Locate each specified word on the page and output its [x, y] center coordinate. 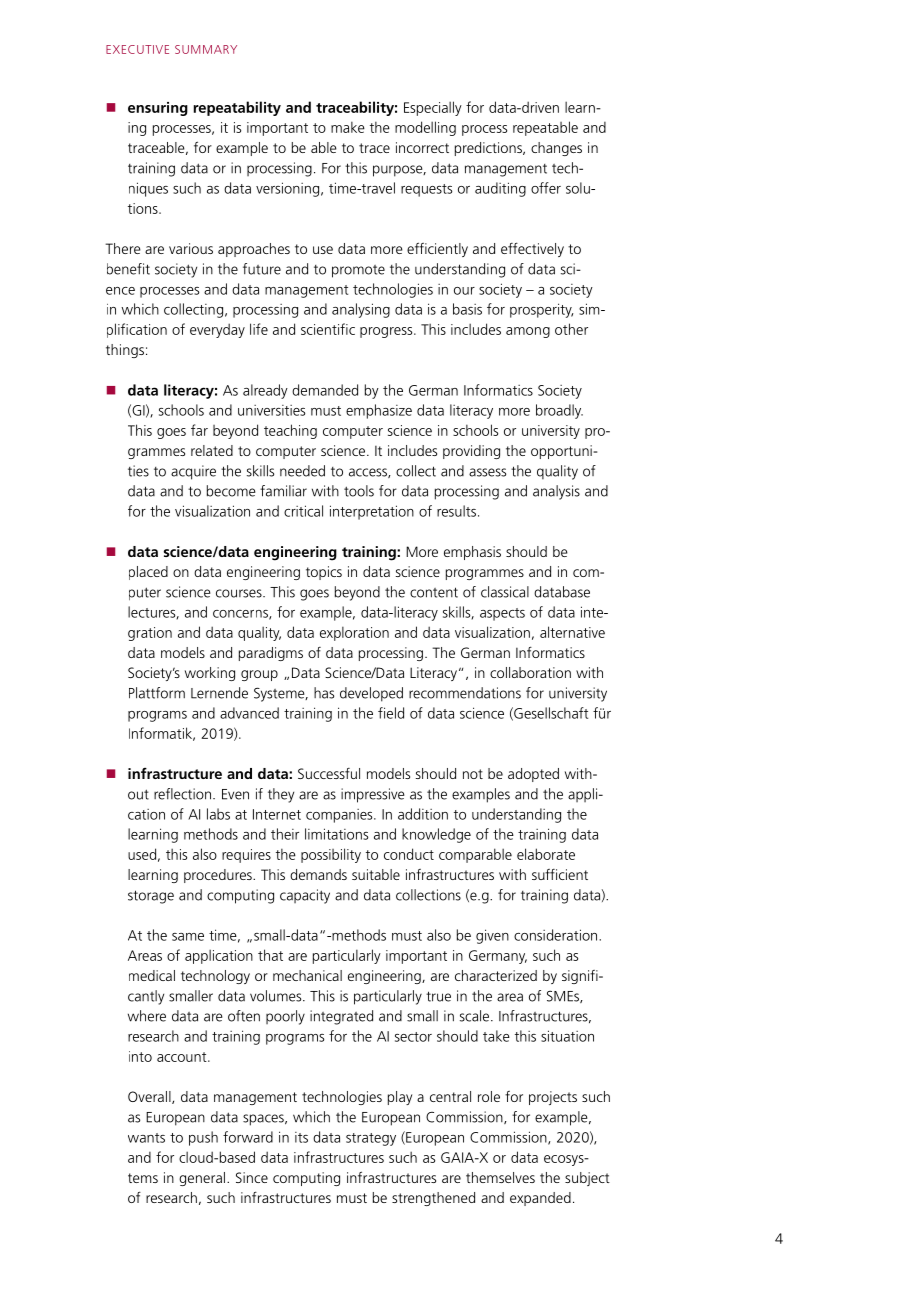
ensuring [158, 109]
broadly [559, 411]
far [199, 430]
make [348, 127]
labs [218, 814]
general [202, 1179]
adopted [533, 775]
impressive [373, 795]
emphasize [379, 411]
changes [556, 149]
